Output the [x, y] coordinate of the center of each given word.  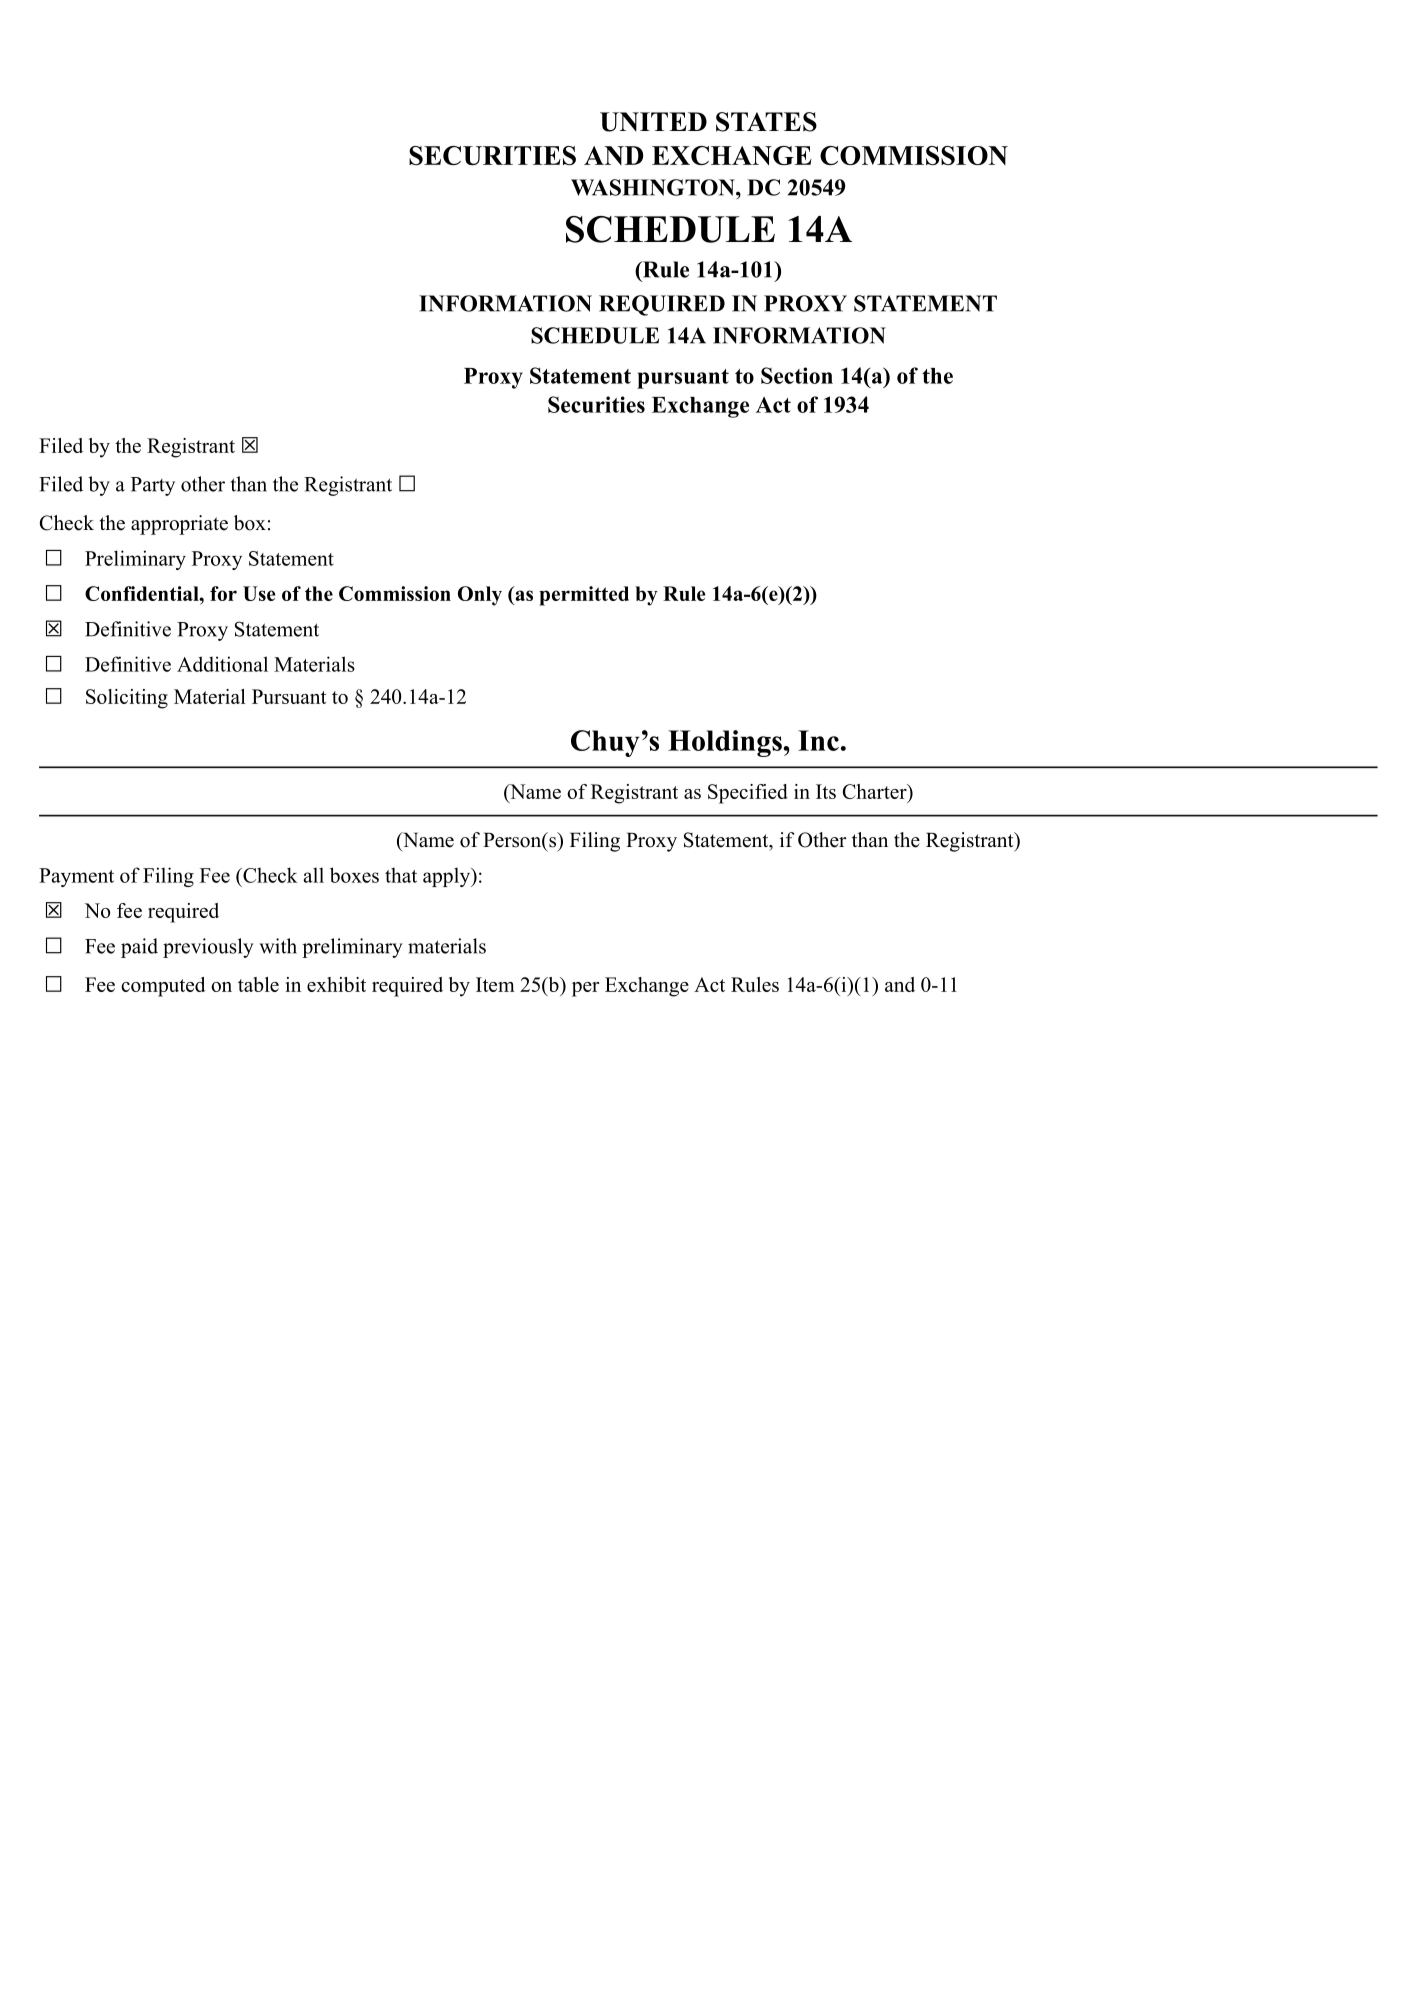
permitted [584, 596]
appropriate [179, 525]
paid [139, 948]
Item [495, 984]
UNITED [653, 122]
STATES [766, 122]
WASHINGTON [654, 187]
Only [480, 596]
